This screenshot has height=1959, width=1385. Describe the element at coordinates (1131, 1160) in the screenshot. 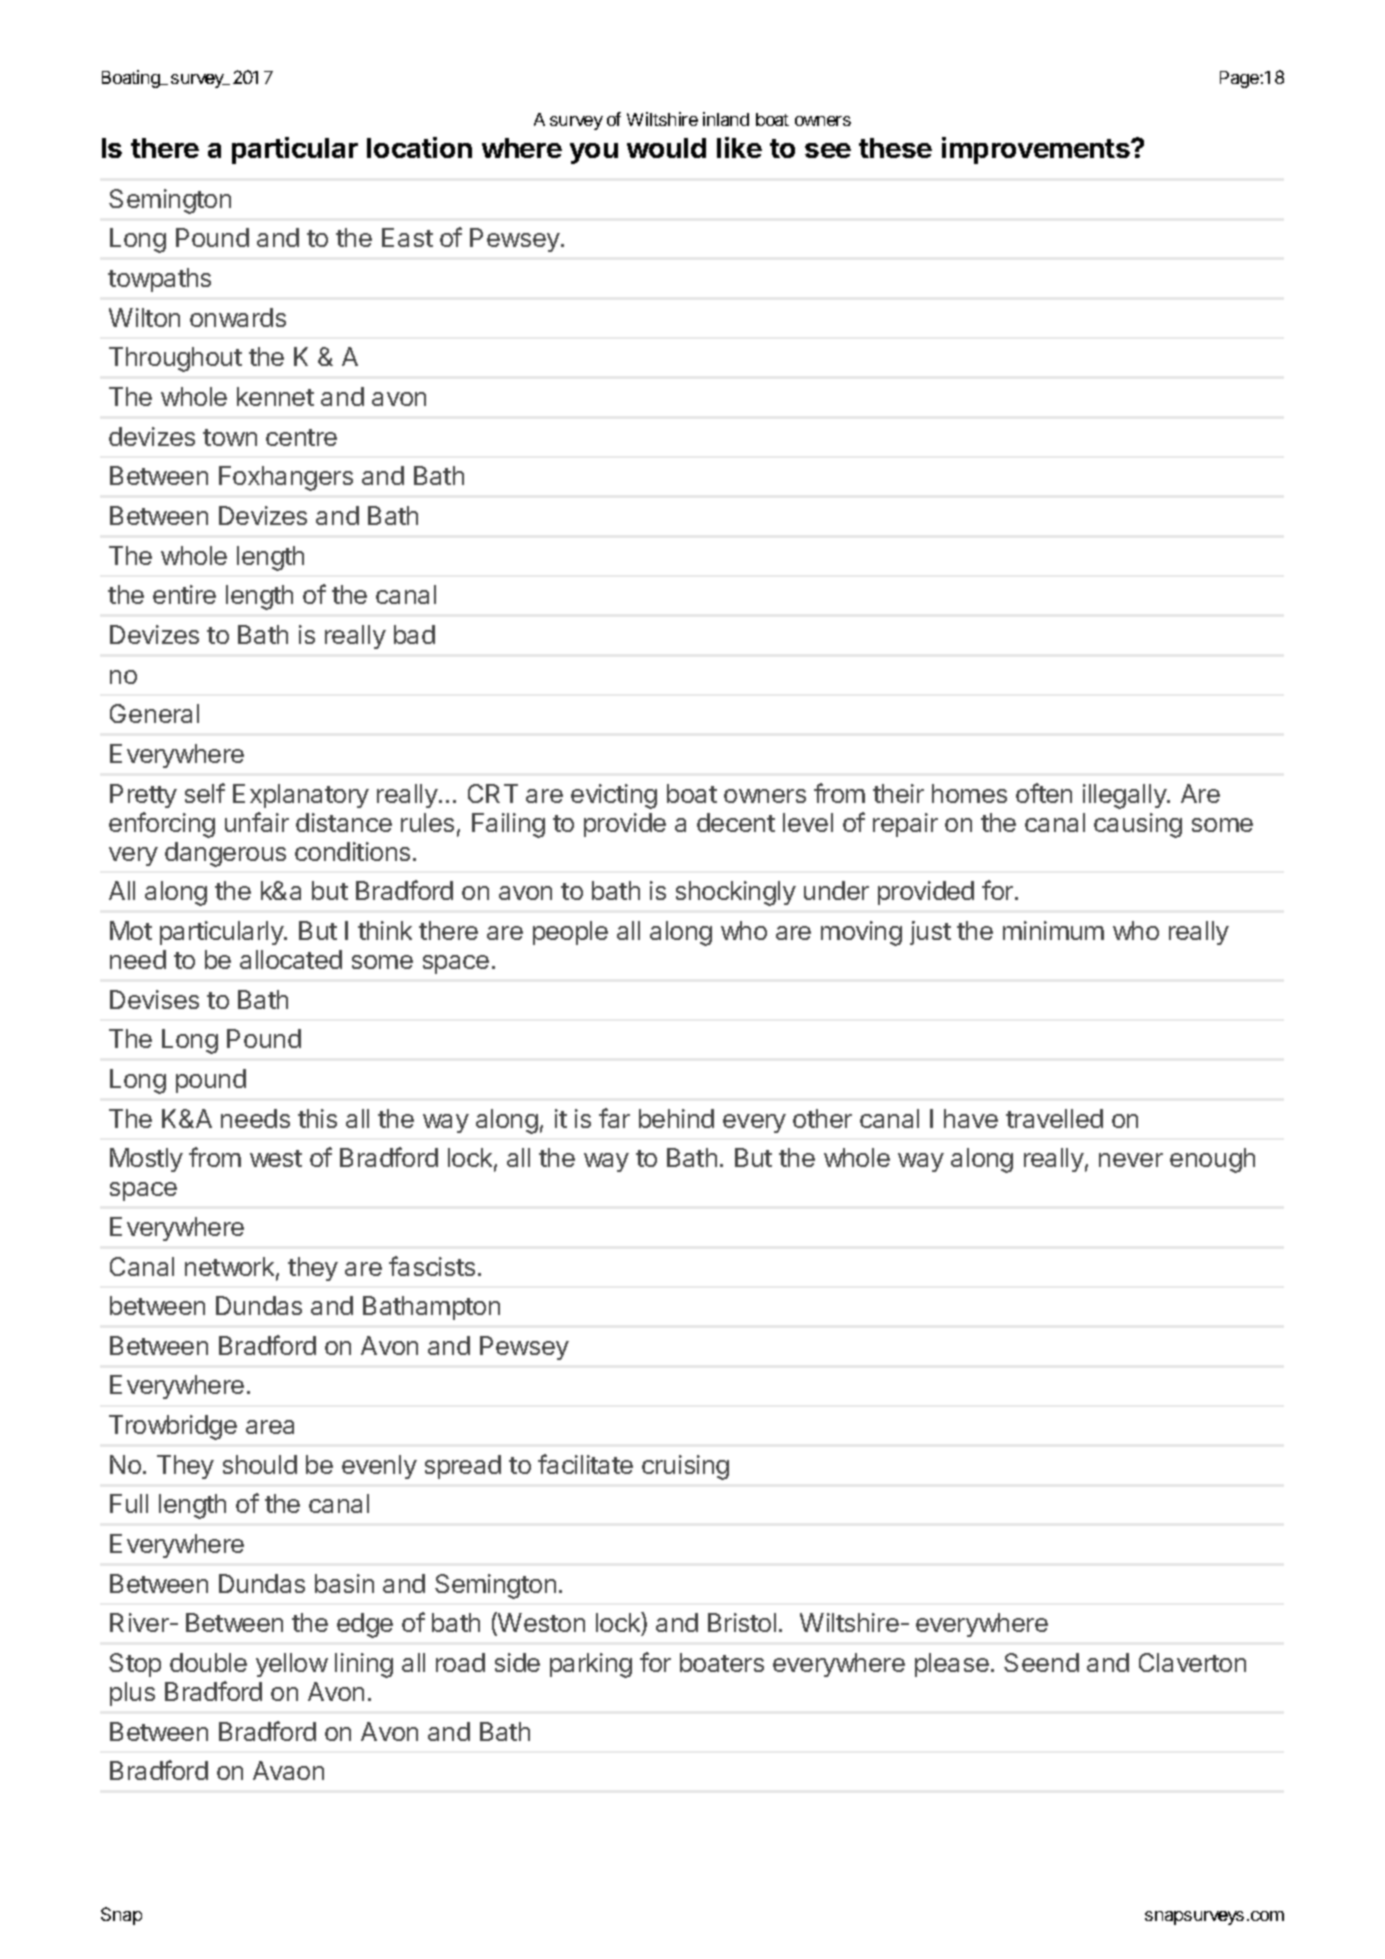

I see `never` at that location.
